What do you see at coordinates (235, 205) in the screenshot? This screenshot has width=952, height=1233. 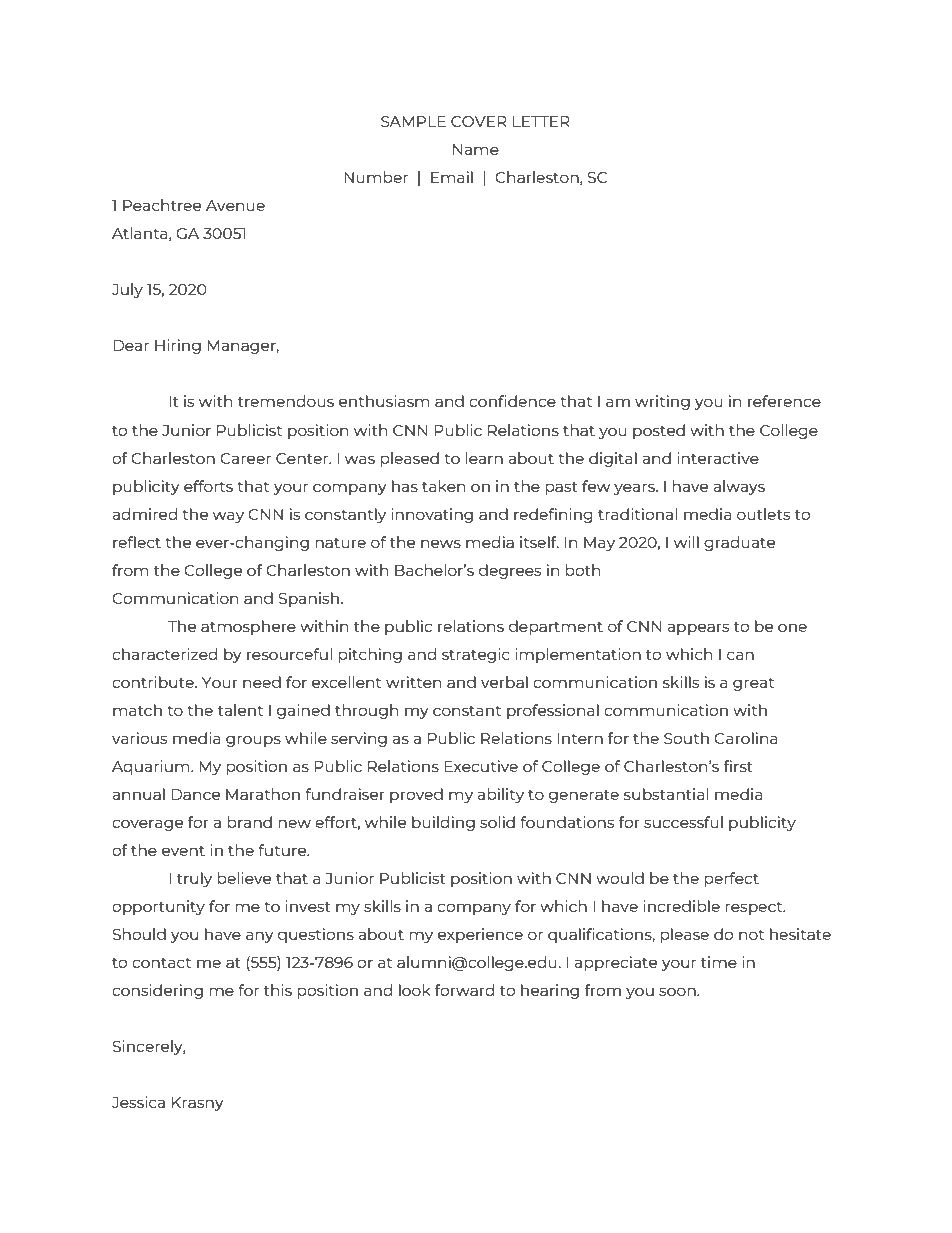 I see `Avenue` at bounding box center [235, 205].
